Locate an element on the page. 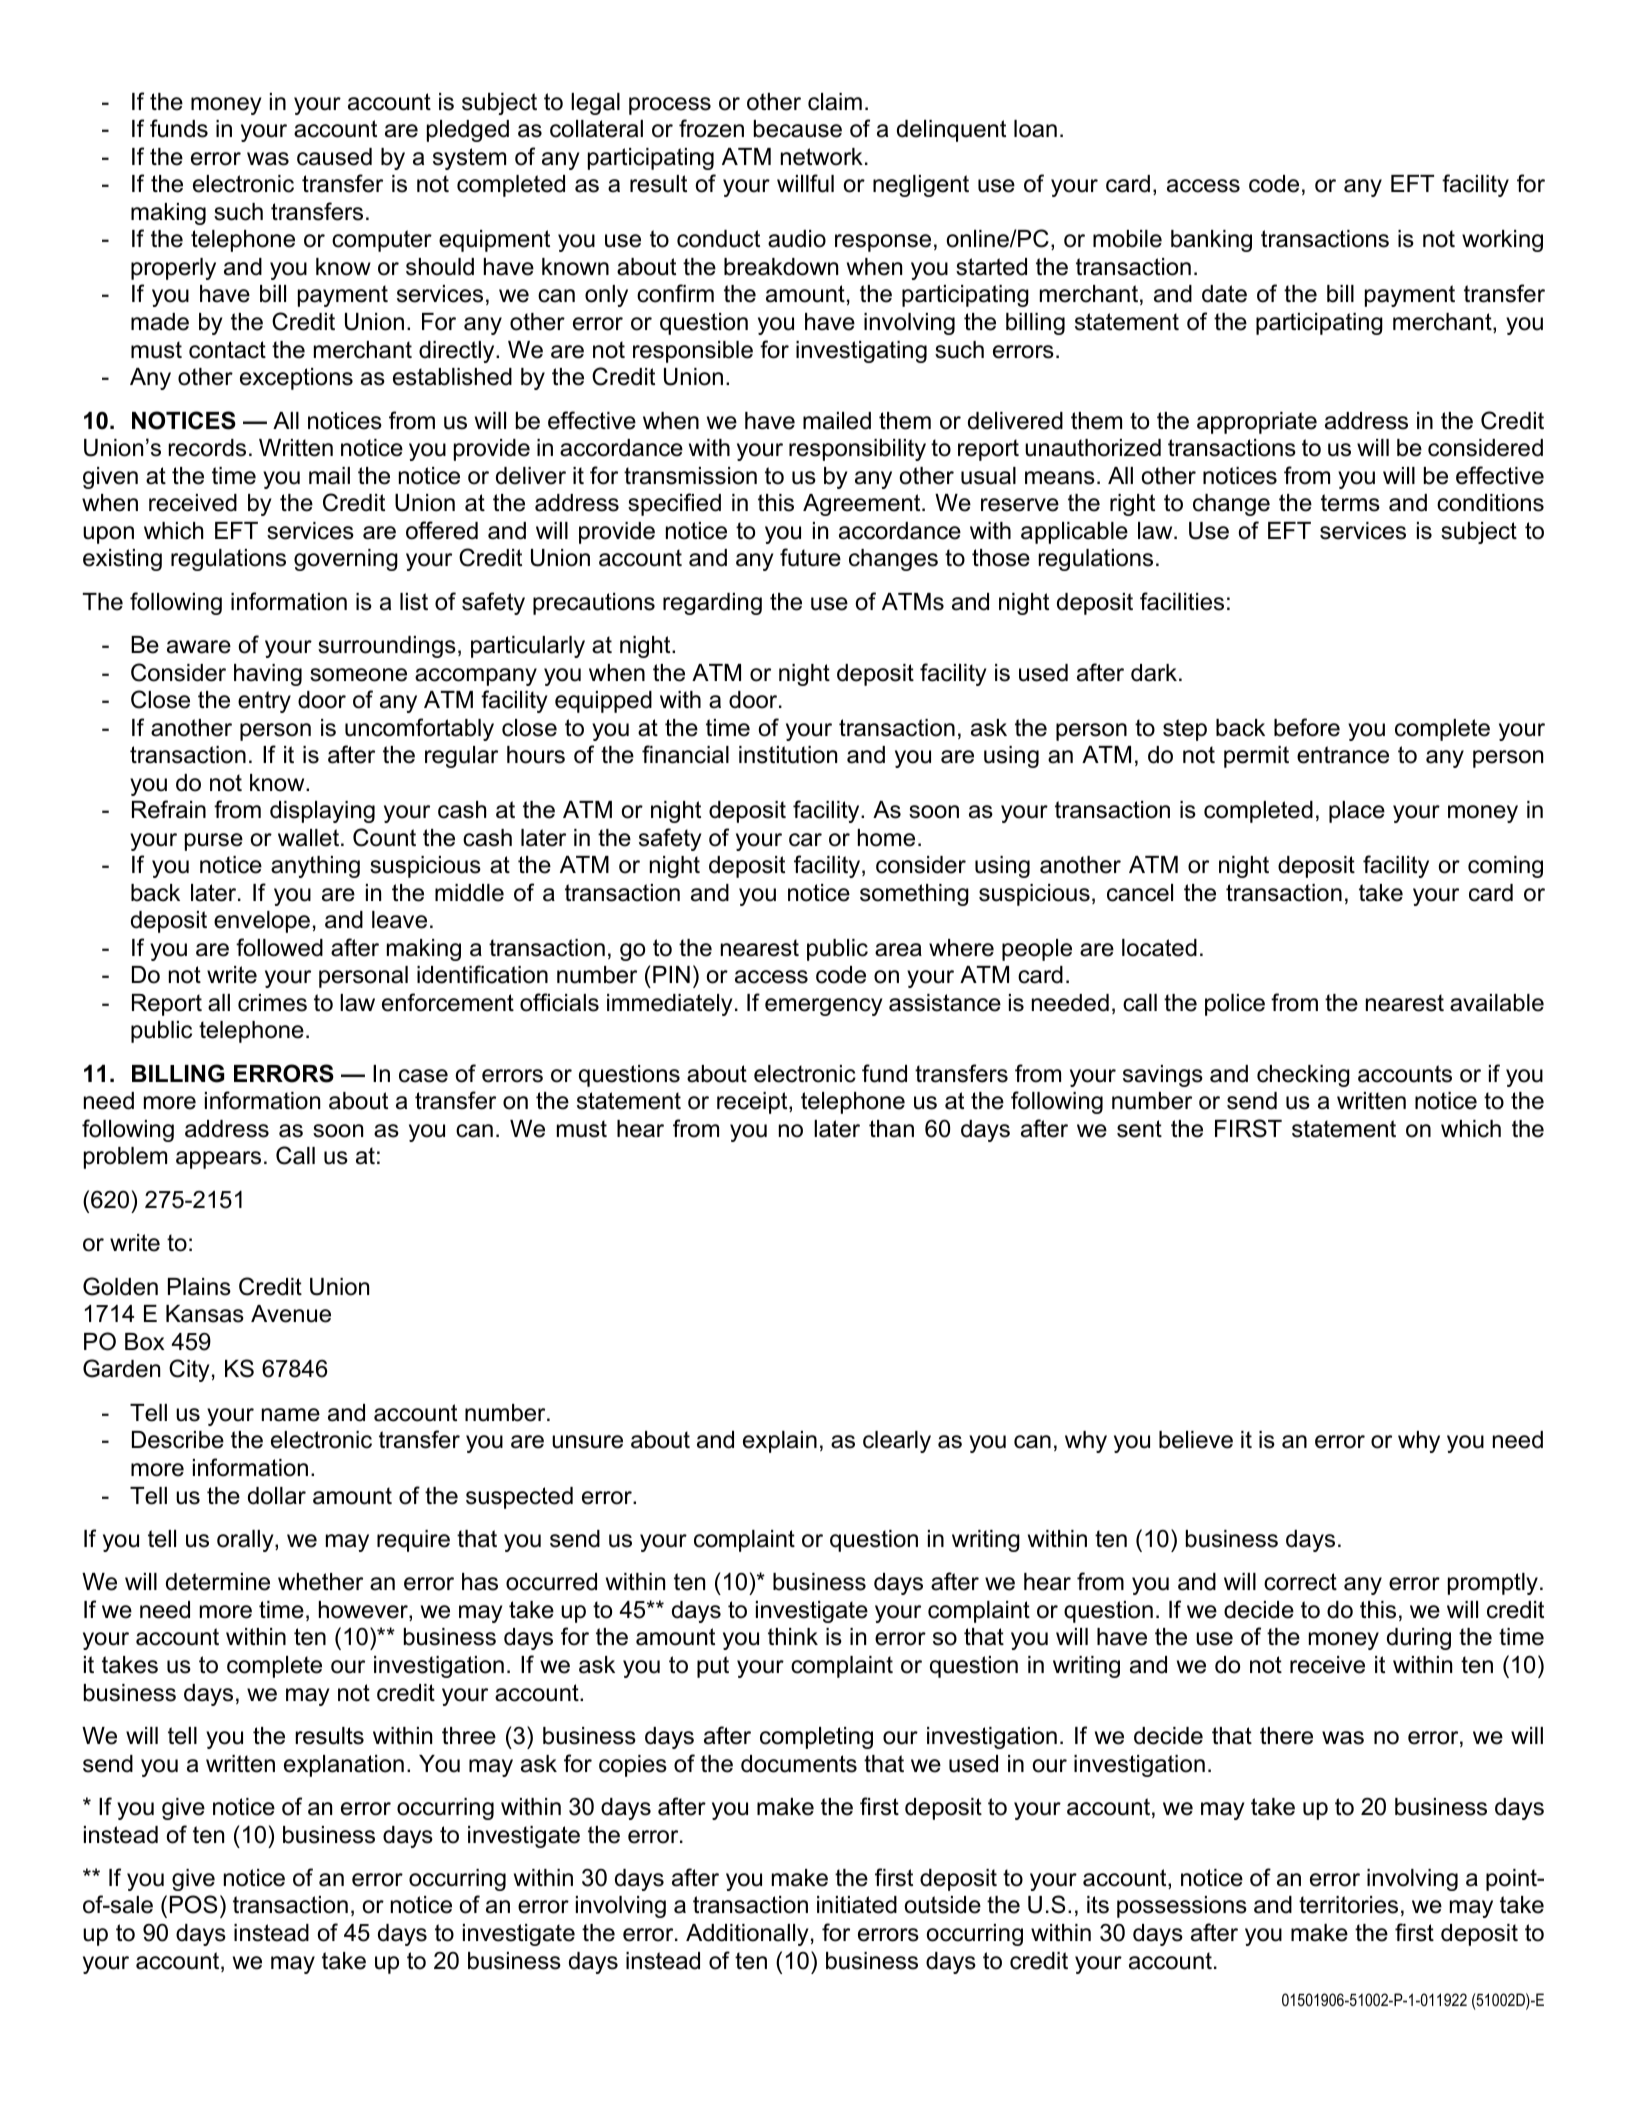  checking is located at coordinates (1303, 1076).
